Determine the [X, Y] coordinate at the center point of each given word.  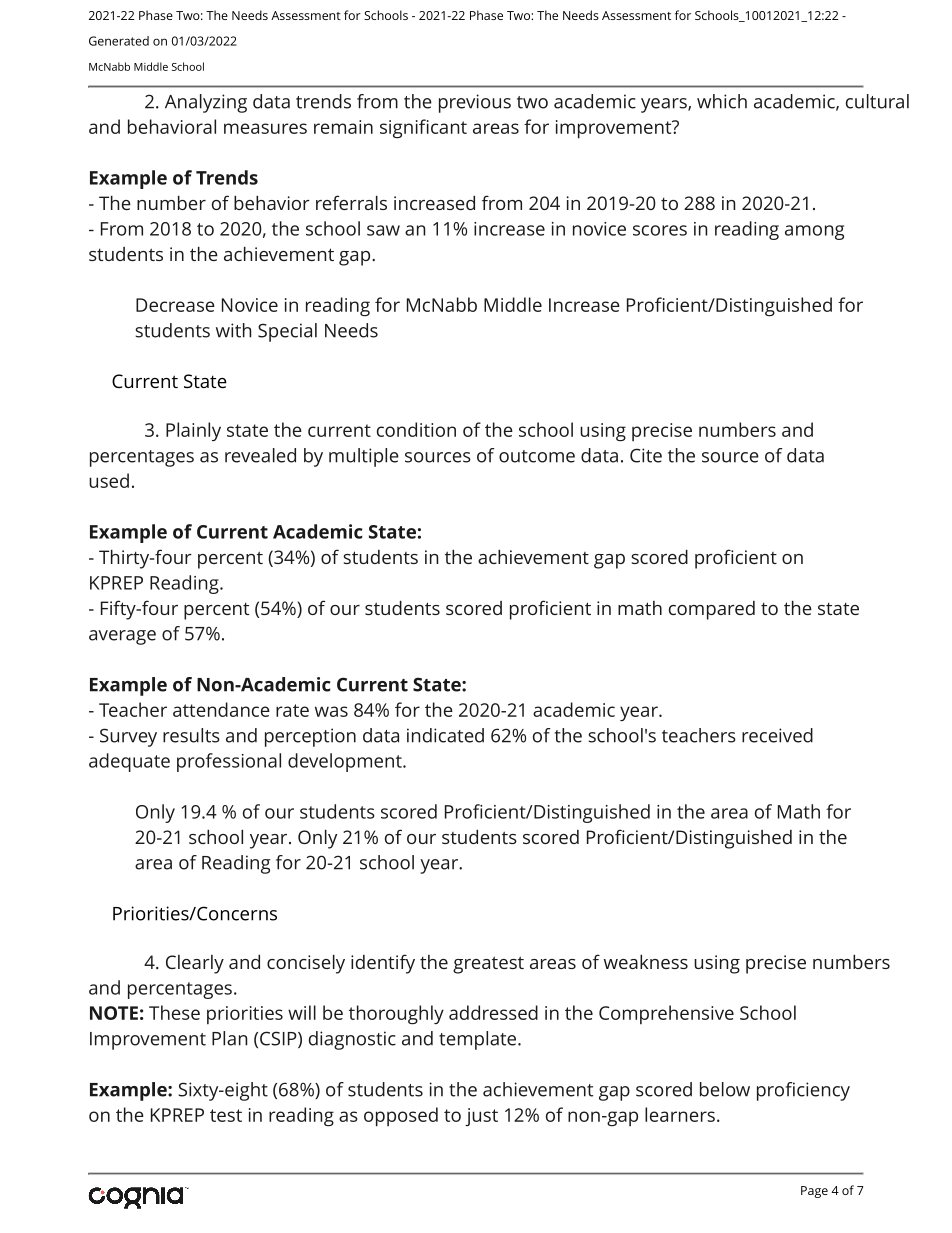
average [122, 637]
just [481, 1117]
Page [814, 1192]
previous [475, 103]
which [722, 101]
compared [712, 610]
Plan [229, 1038]
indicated [445, 735]
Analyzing [206, 103]
